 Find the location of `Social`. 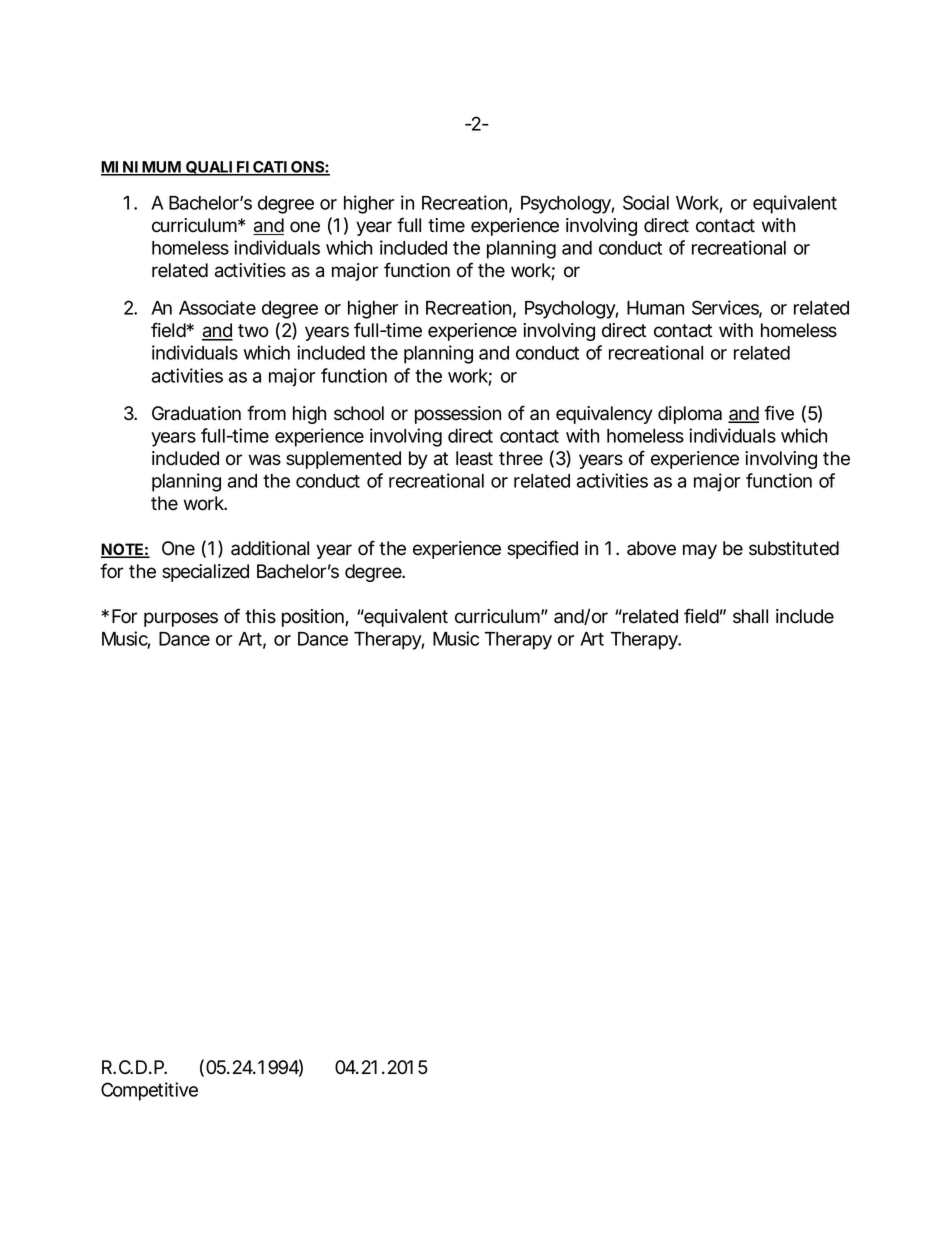

Social is located at coordinates (646, 202).
